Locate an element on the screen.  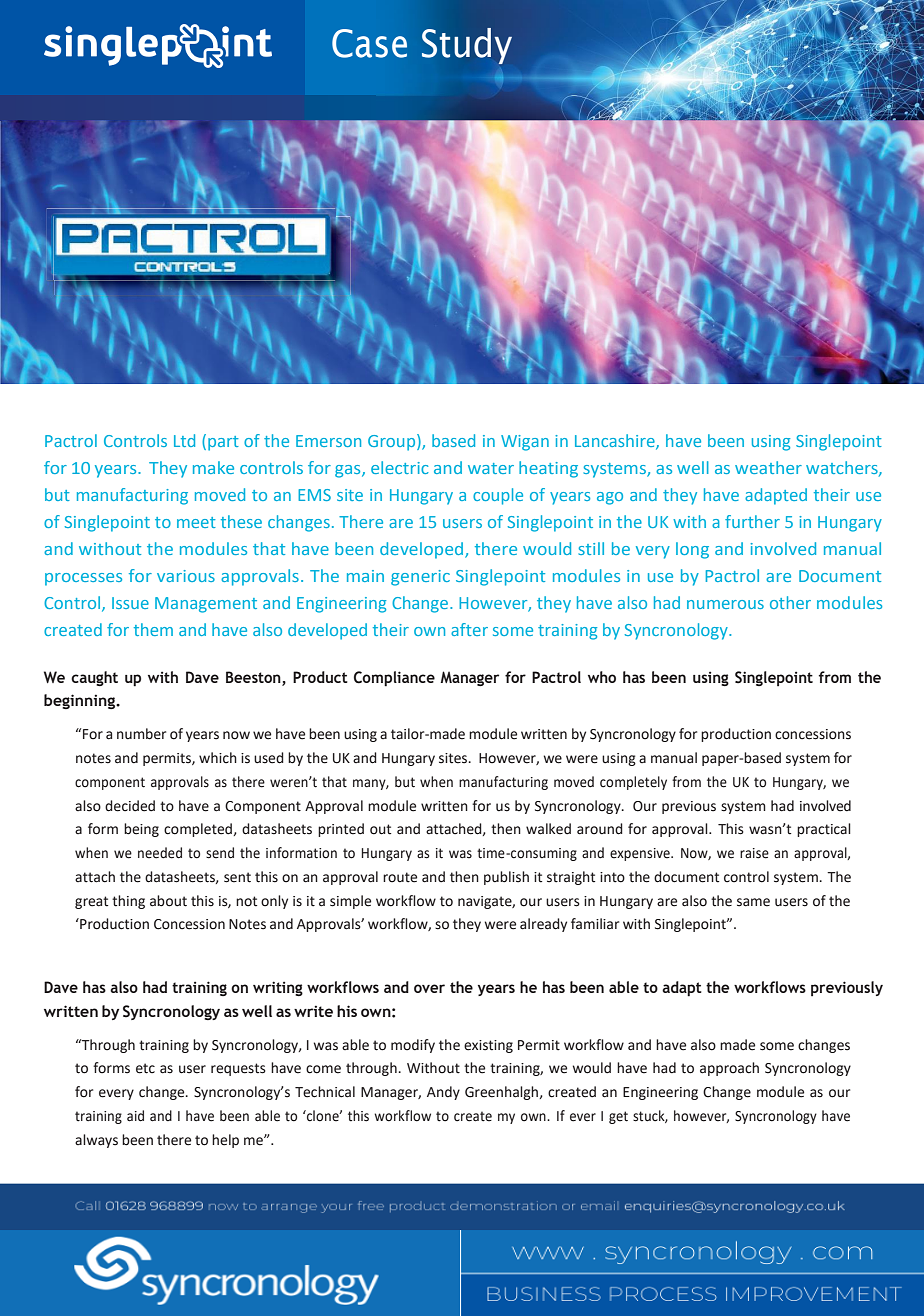
make is located at coordinates (213, 467).
